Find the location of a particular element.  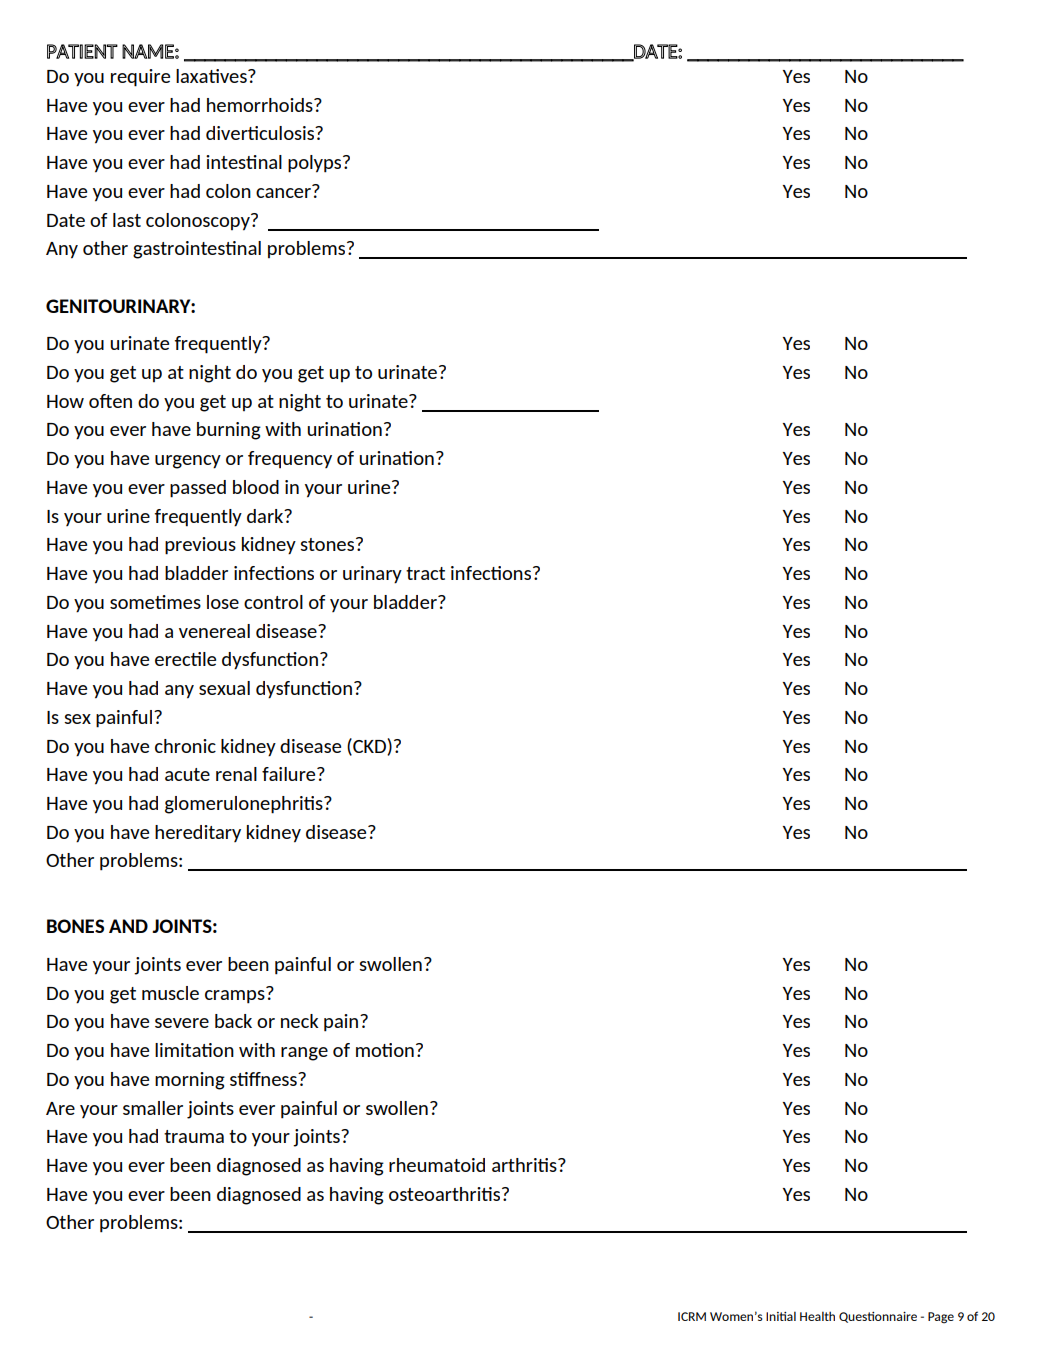

erectile is located at coordinates (185, 659).
